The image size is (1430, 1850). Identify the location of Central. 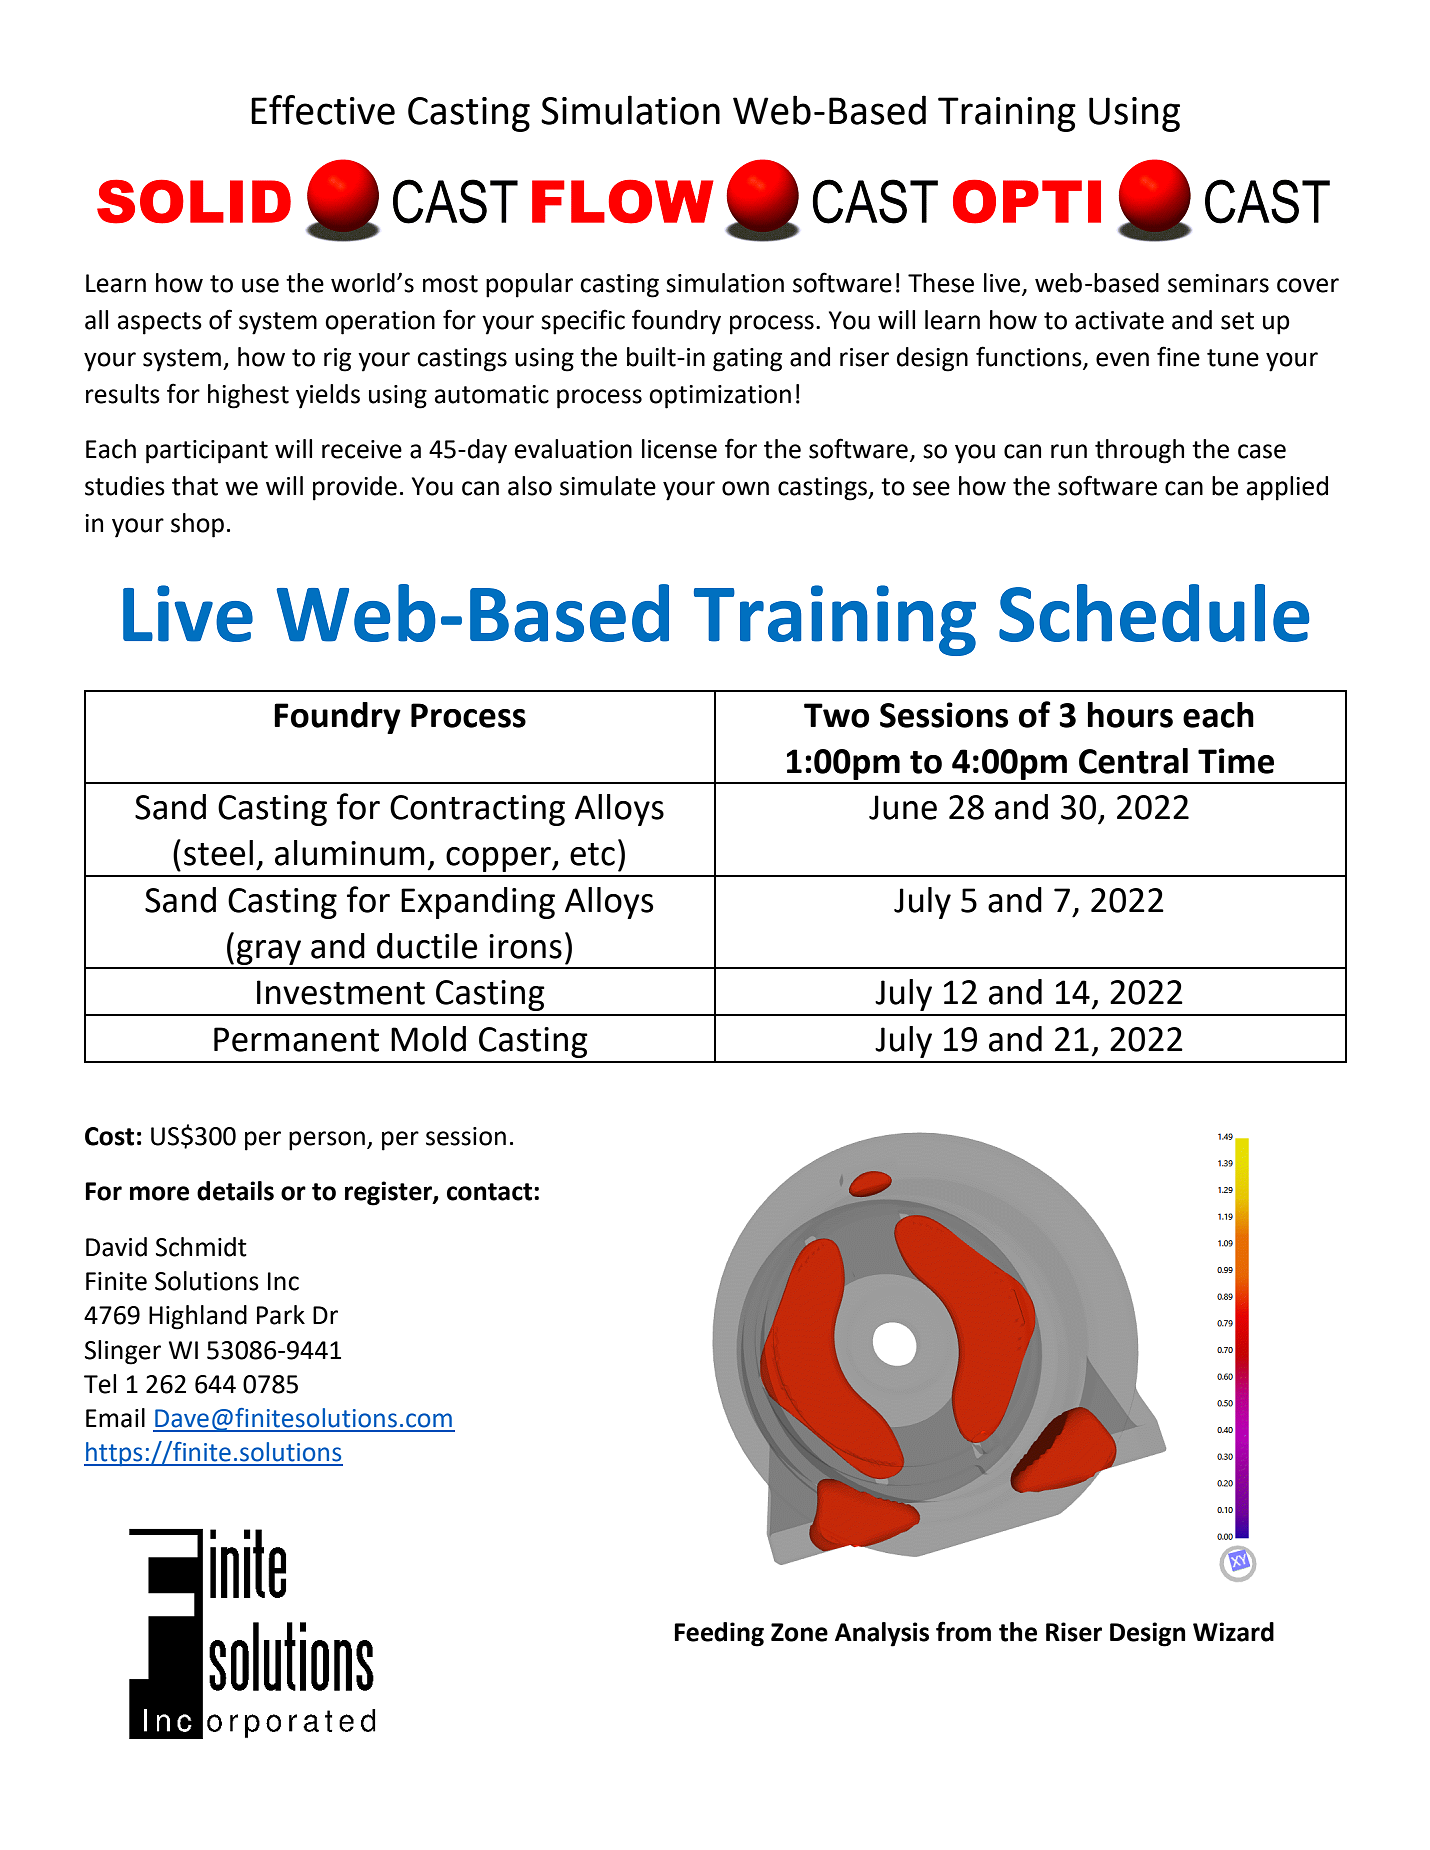
(1133, 761).
